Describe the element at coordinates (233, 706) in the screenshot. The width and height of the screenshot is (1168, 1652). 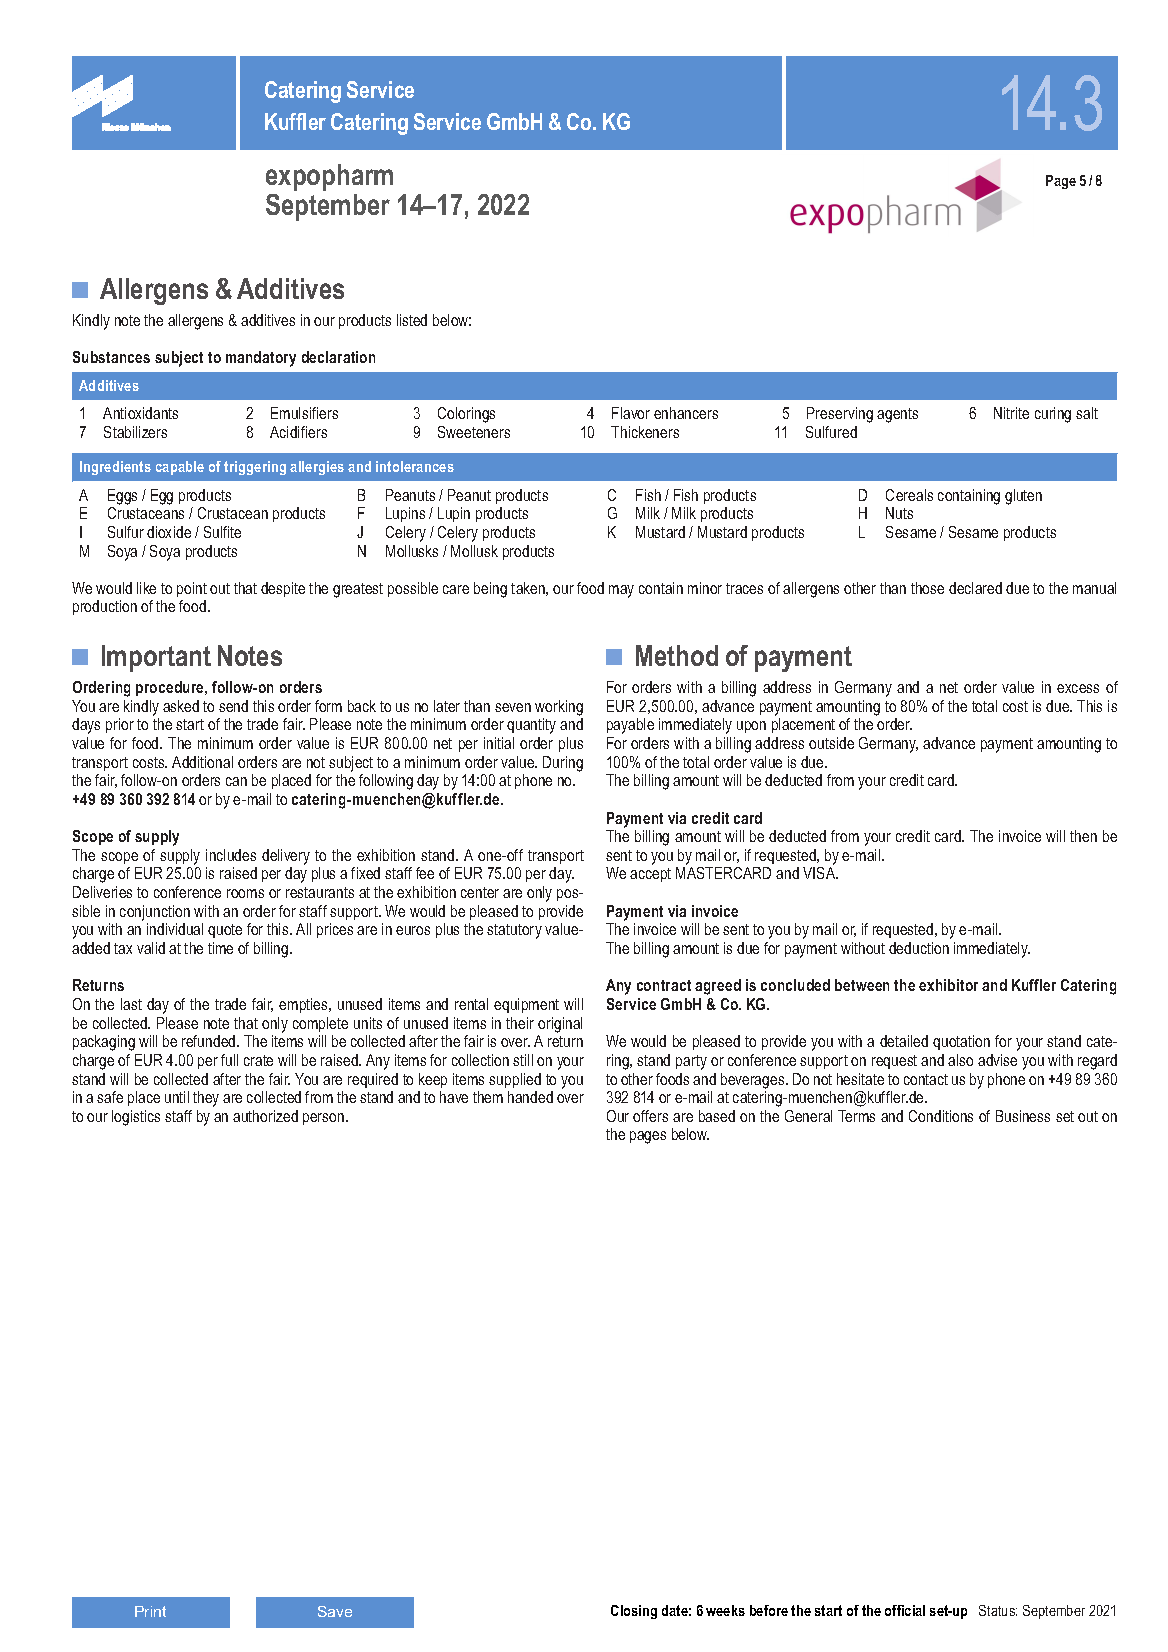
I see `send` at that location.
